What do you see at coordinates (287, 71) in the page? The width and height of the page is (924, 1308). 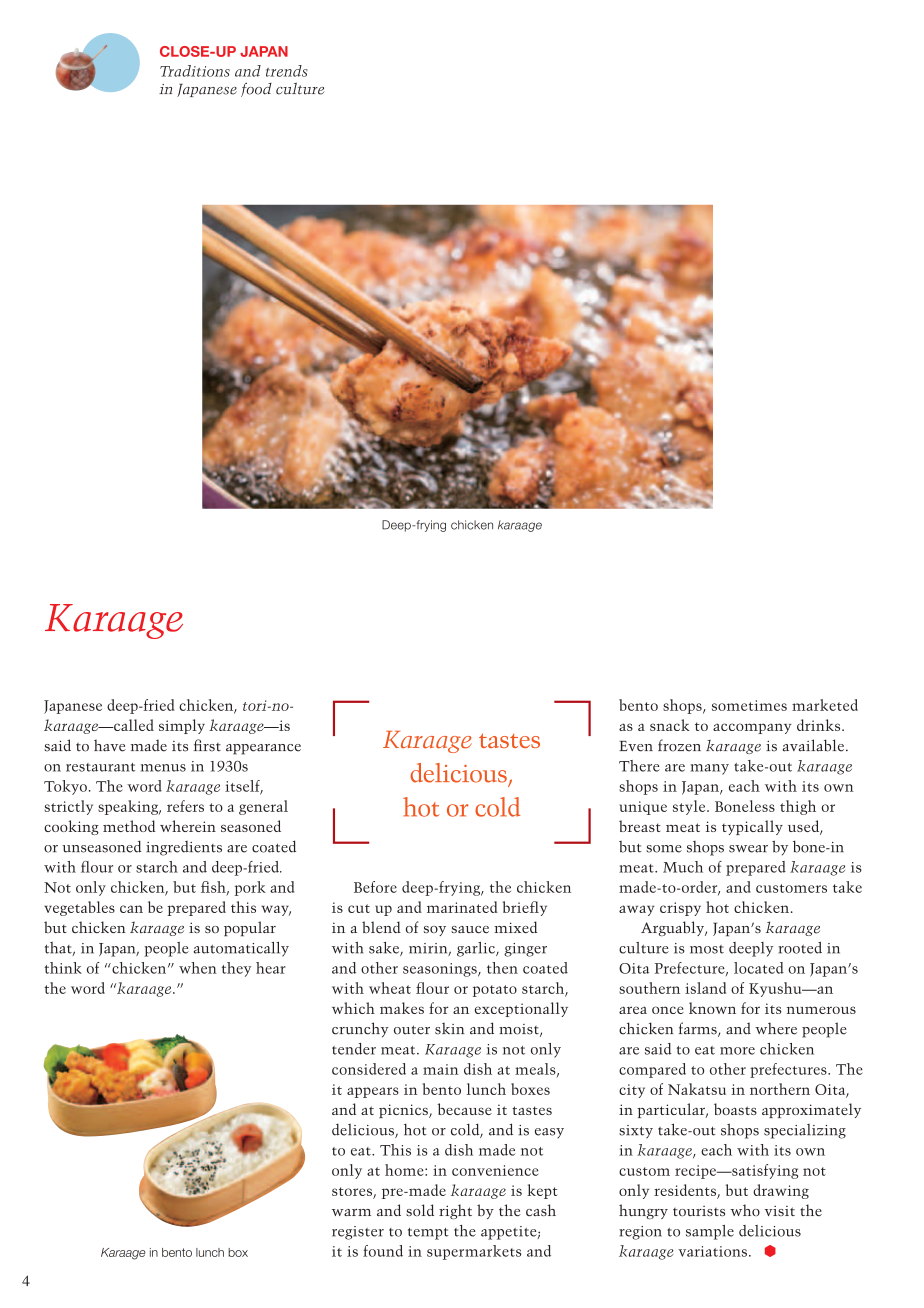 I see `trends` at bounding box center [287, 71].
